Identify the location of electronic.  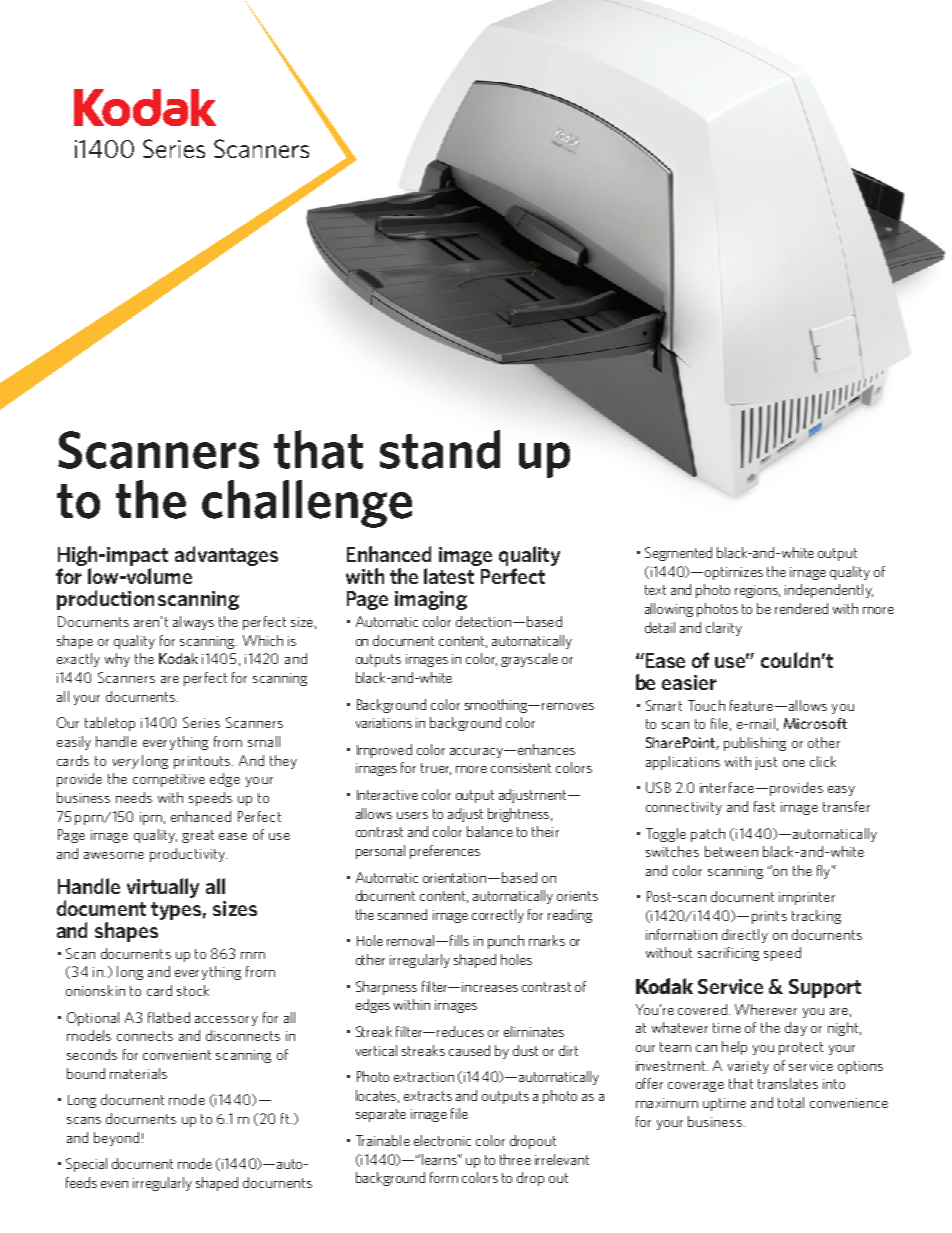
(442, 1140).
